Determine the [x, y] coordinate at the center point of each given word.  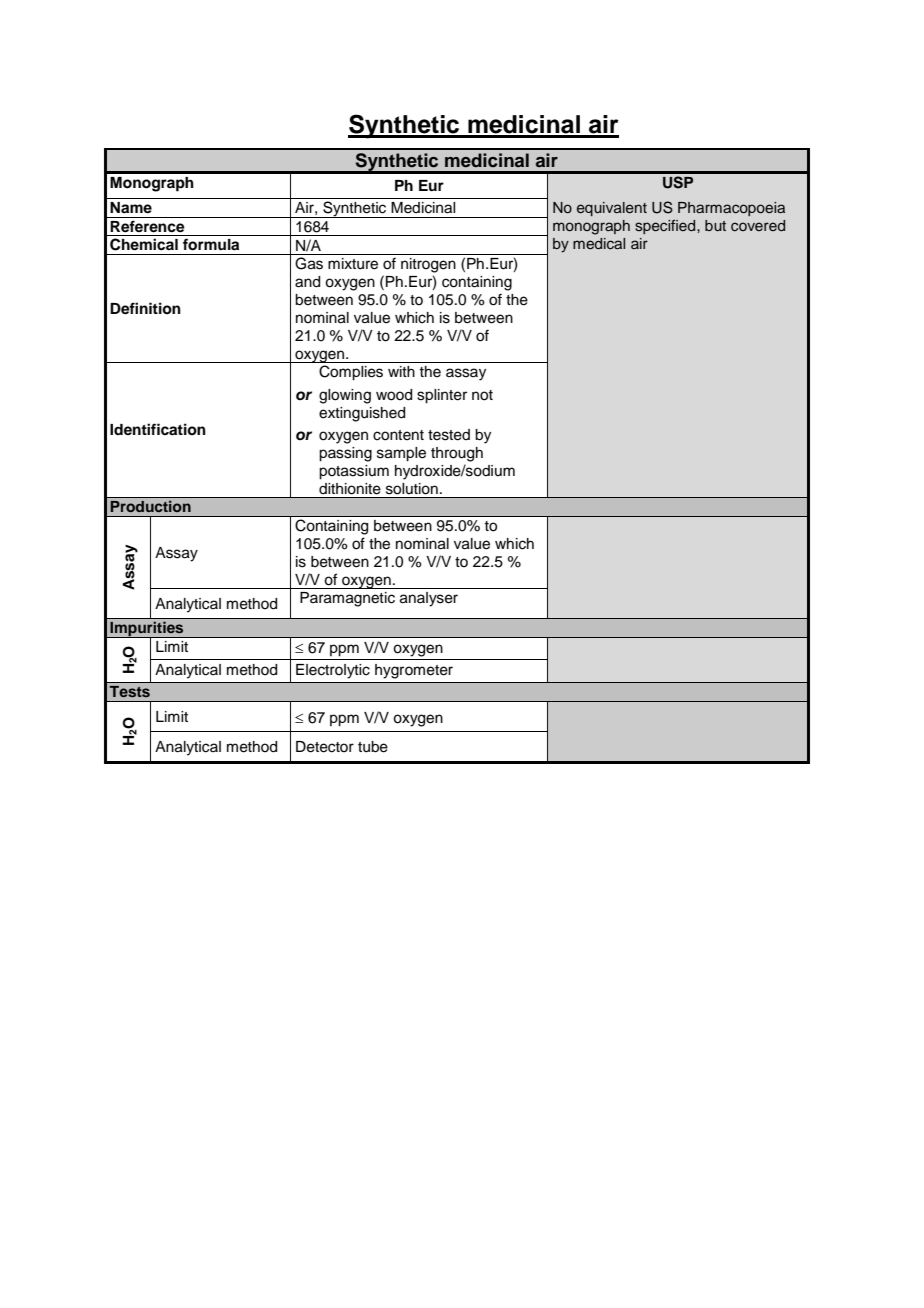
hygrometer [414, 671]
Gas [309, 263]
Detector [325, 747]
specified [666, 226]
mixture [353, 264]
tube [373, 747]
